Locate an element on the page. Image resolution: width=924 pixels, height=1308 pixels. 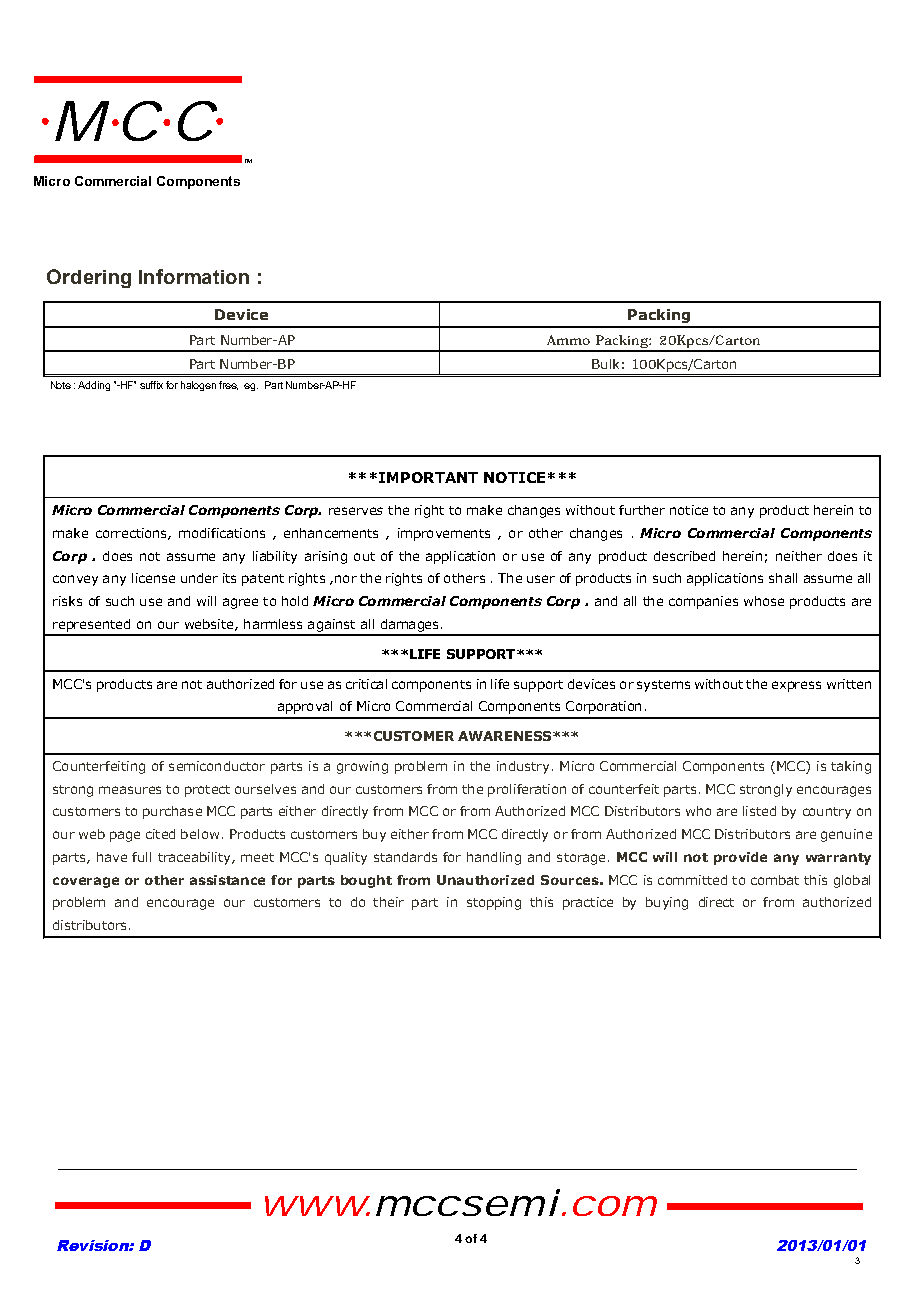
IMPORTANT is located at coordinates (428, 477).
